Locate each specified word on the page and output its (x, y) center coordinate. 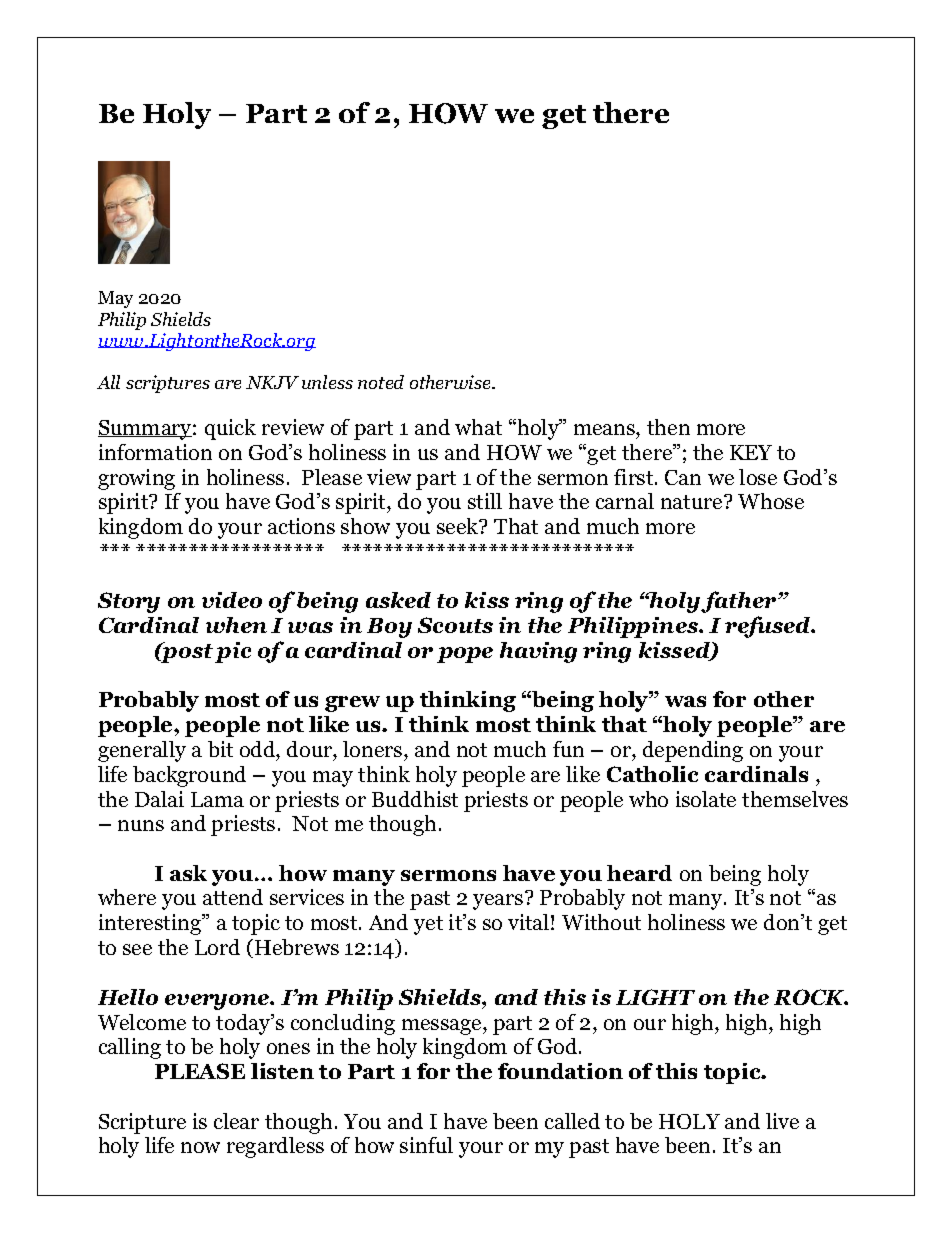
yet (428, 925)
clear (236, 1121)
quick (230, 429)
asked (398, 600)
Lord (217, 947)
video (232, 600)
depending (693, 751)
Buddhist (415, 799)
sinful (426, 1145)
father (740, 602)
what (478, 427)
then (668, 427)
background (189, 776)
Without (601, 922)
